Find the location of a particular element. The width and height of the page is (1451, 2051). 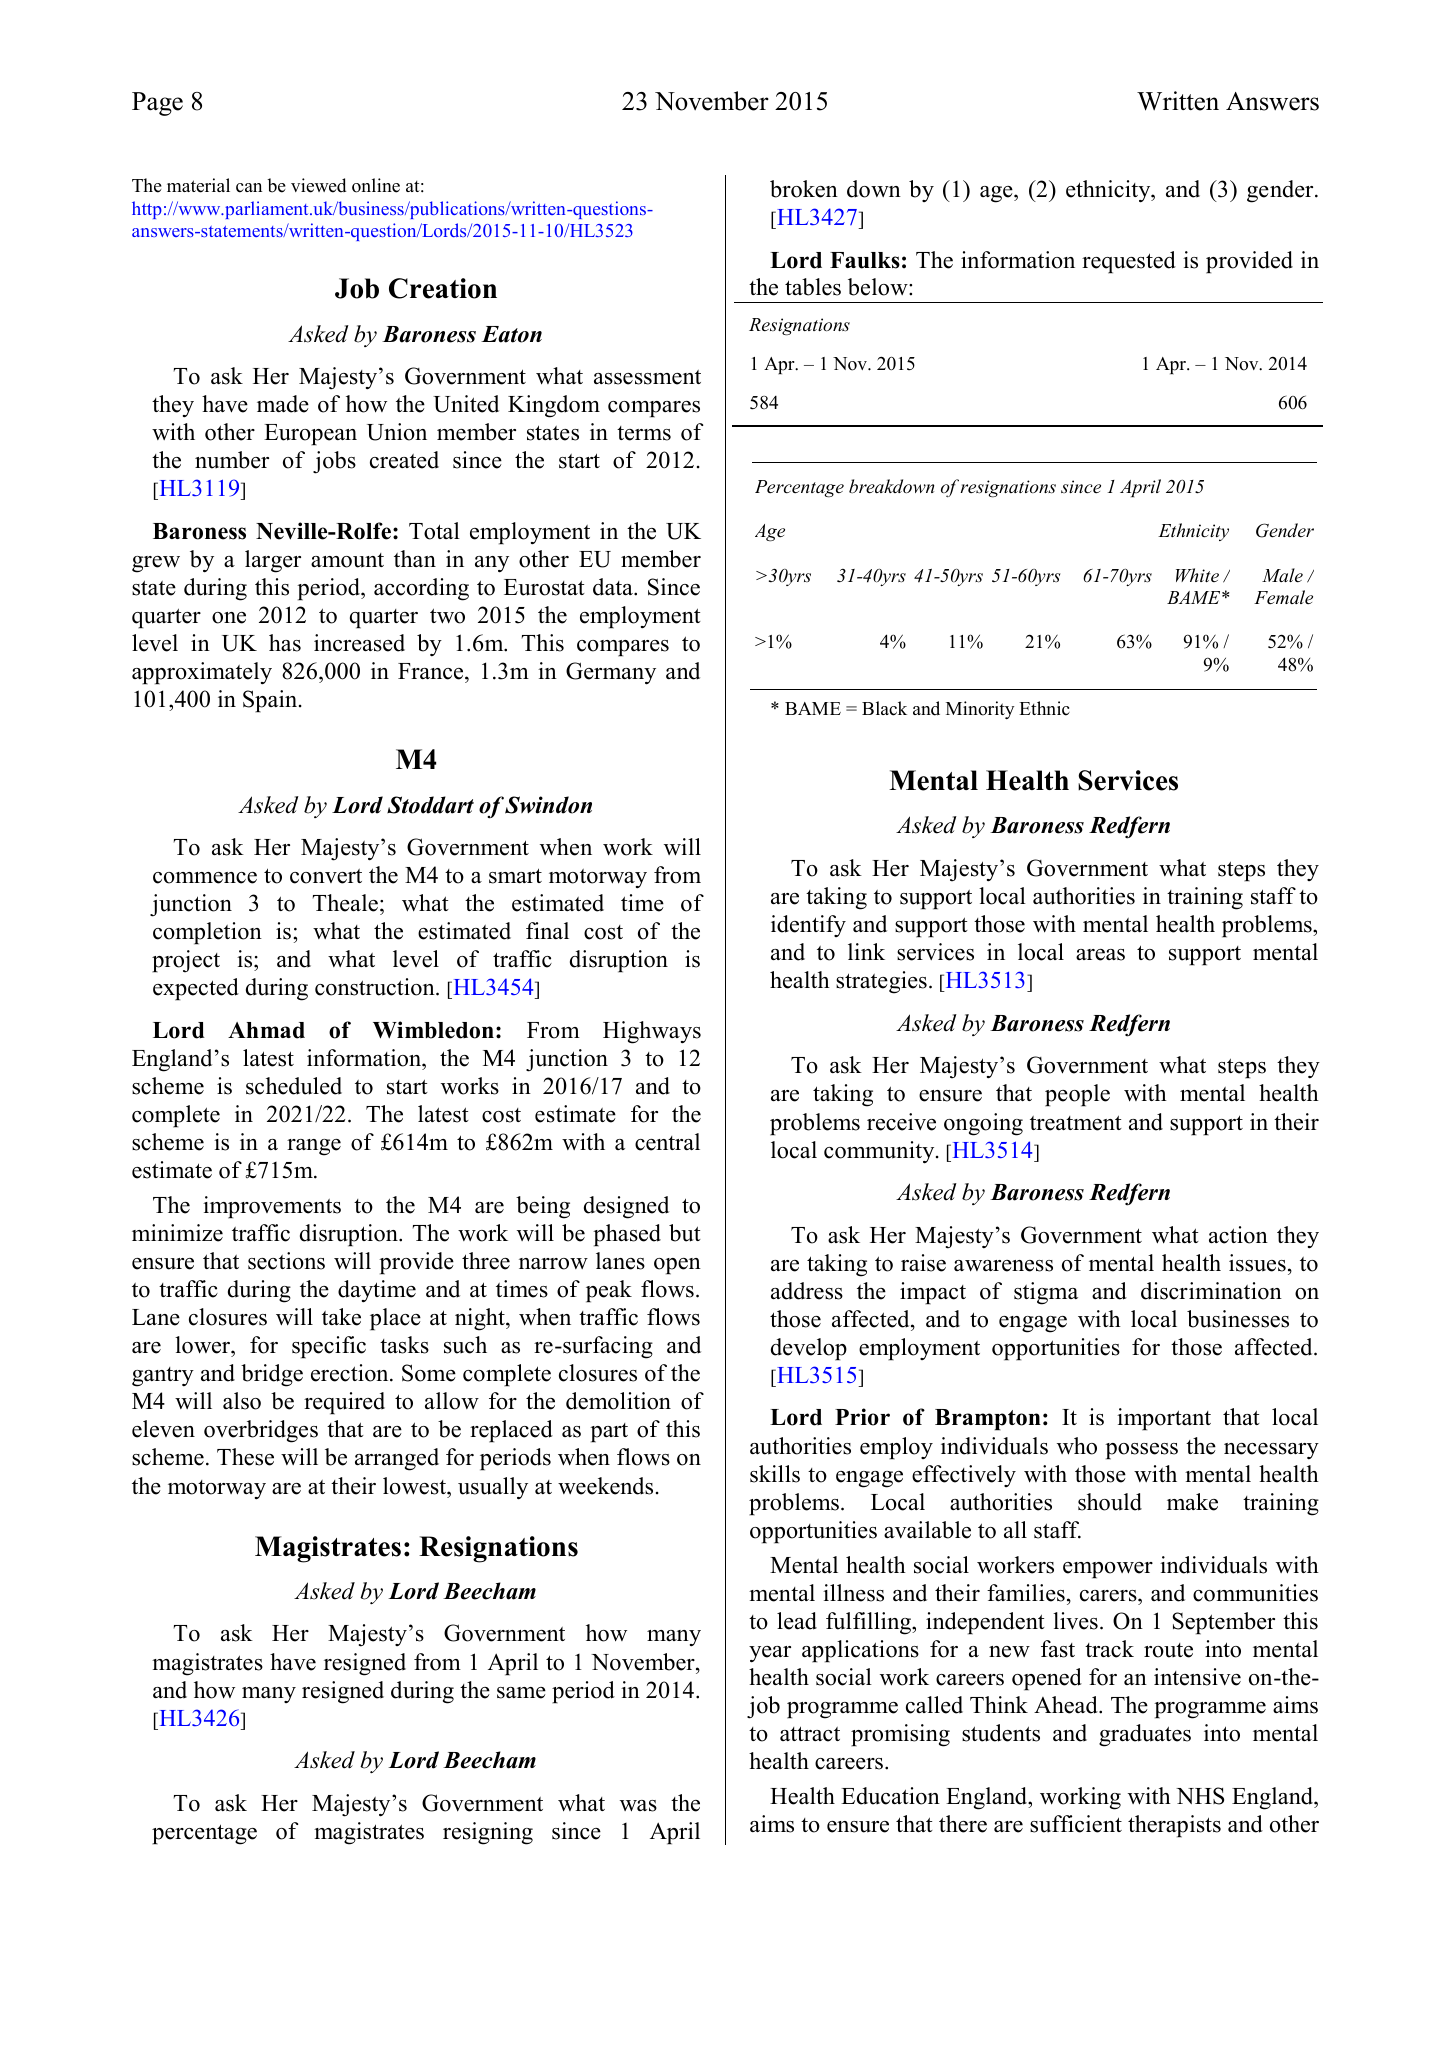

broken is located at coordinates (804, 189).
